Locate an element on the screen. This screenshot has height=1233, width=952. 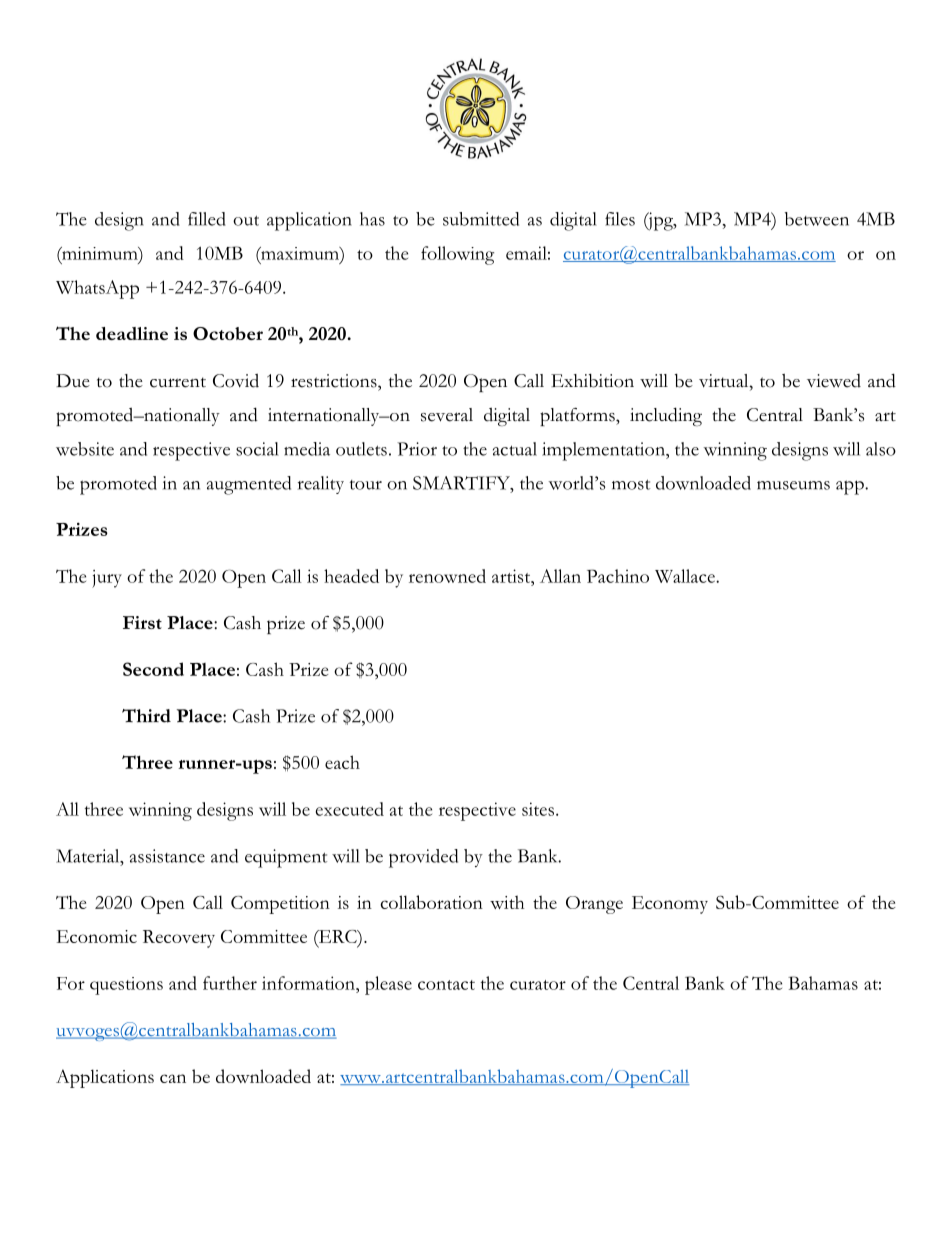
Second is located at coordinates (153, 669).
